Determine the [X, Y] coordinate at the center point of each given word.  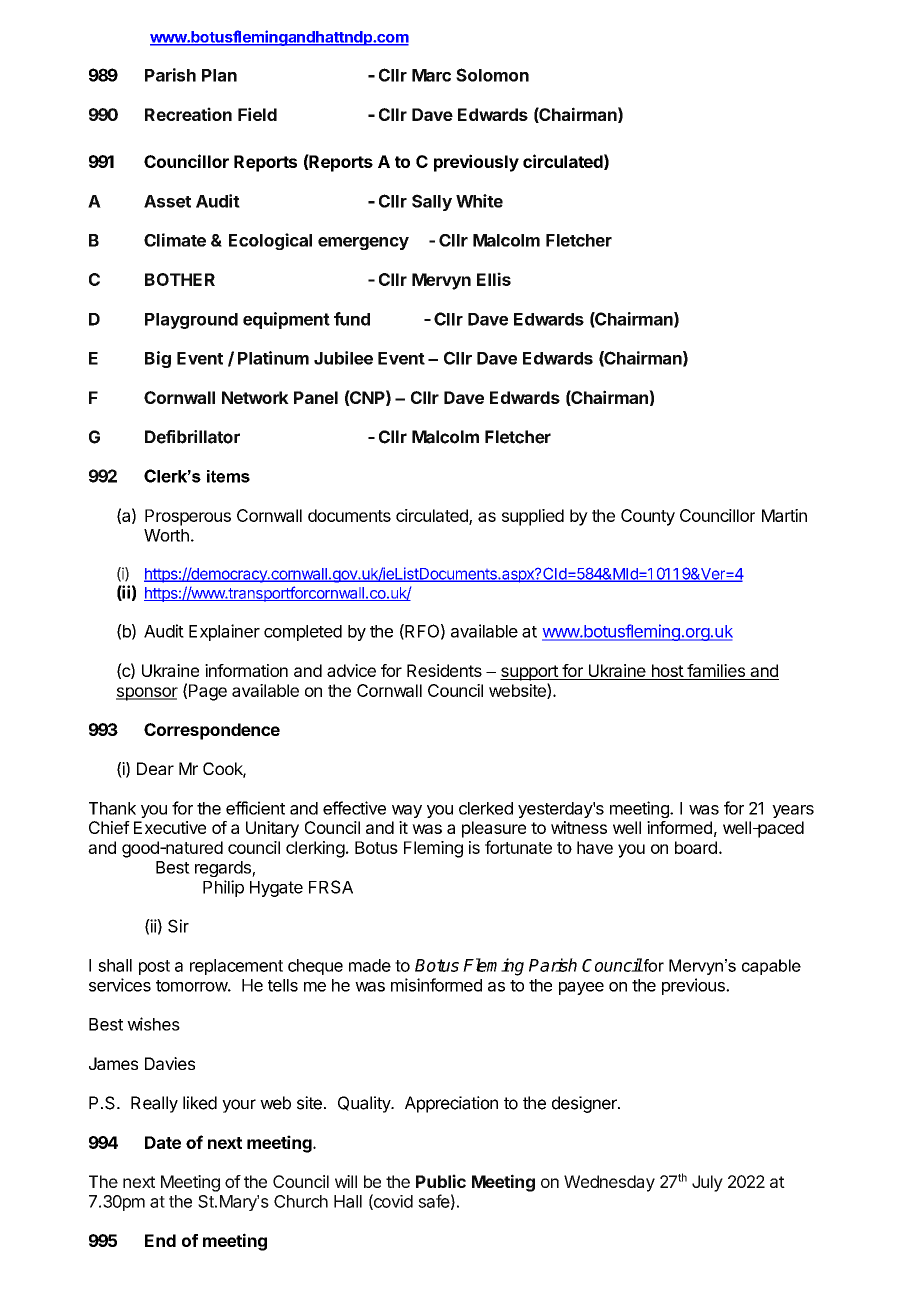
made [370, 965]
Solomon [492, 75]
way [407, 811]
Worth [166, 535]
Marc [431, 75]
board [696, 847]
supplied [533, 517]
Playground [191, 321]
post [154, 967]
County [648, 517]
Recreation [188, 114]
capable [771, 967]
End [160, 1240]
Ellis [494, 279]
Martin [784, 515]
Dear [155, 768]
